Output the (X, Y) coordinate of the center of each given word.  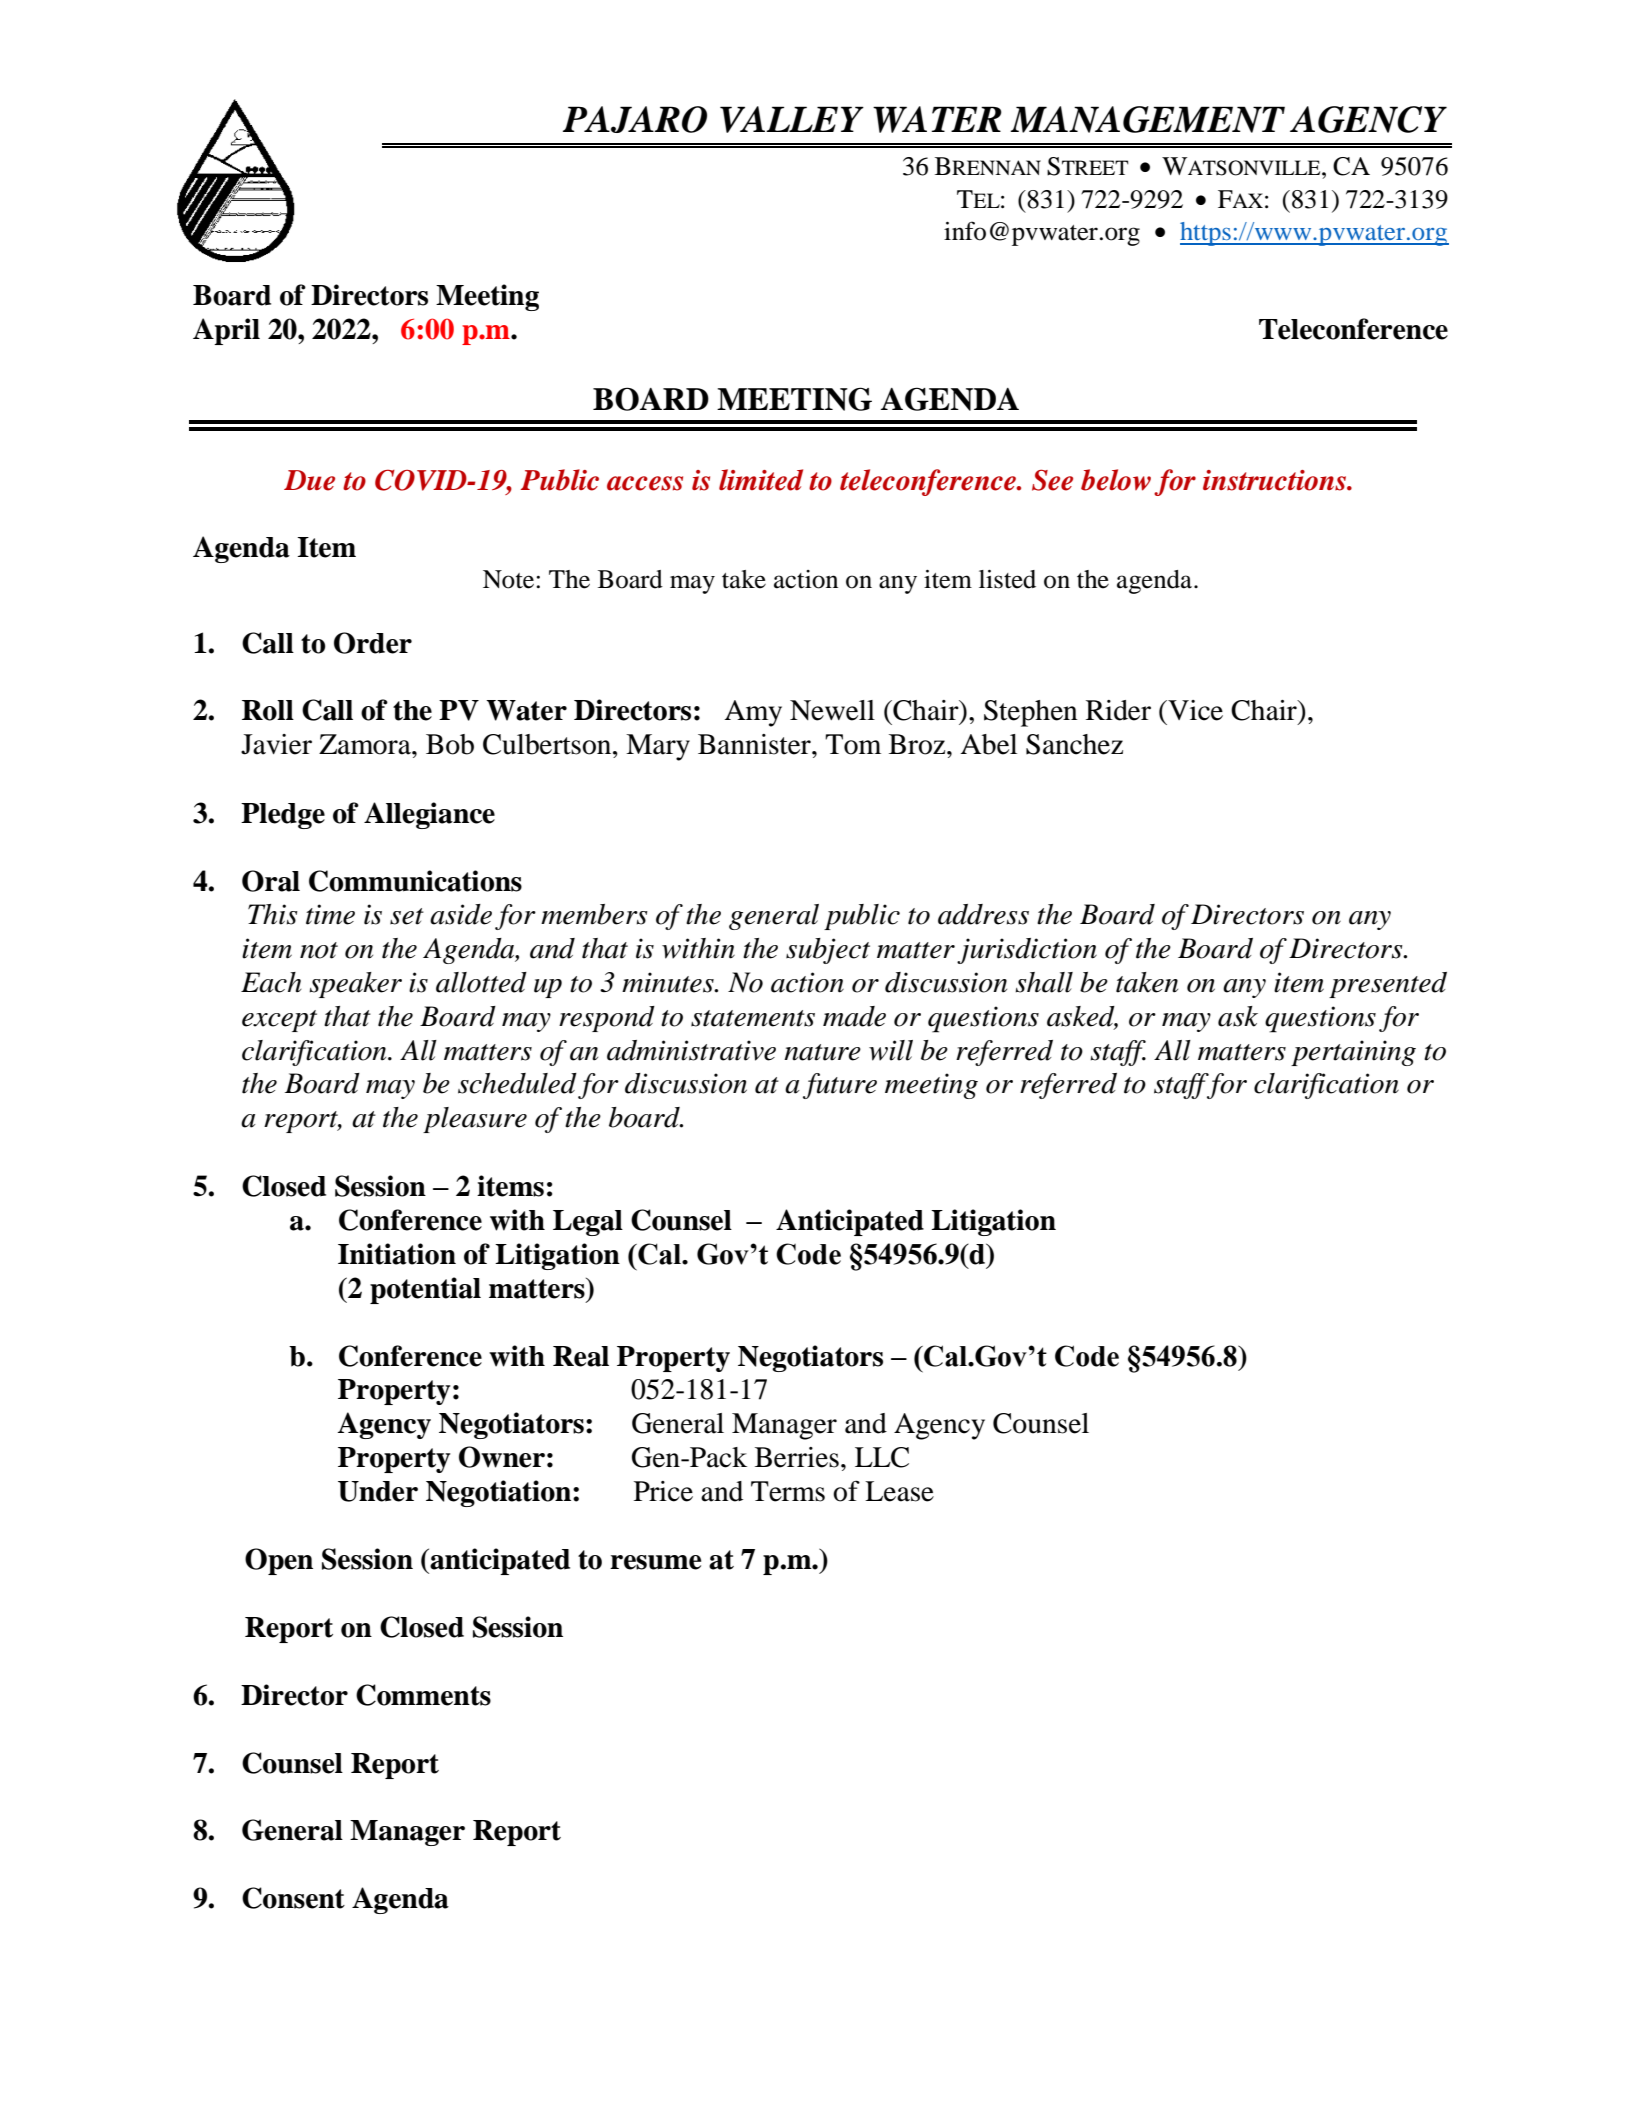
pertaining (1353, 1053)
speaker (355, 985)
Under (378, 1491)
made (854, 1016)
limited (761, 480)
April (226, 331)
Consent (293, 1898)
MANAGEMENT (1147, 119)
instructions (1275, 480)
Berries (797, 1457)
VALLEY (792, 119)
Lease (899, 1491)
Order (373, 643)
